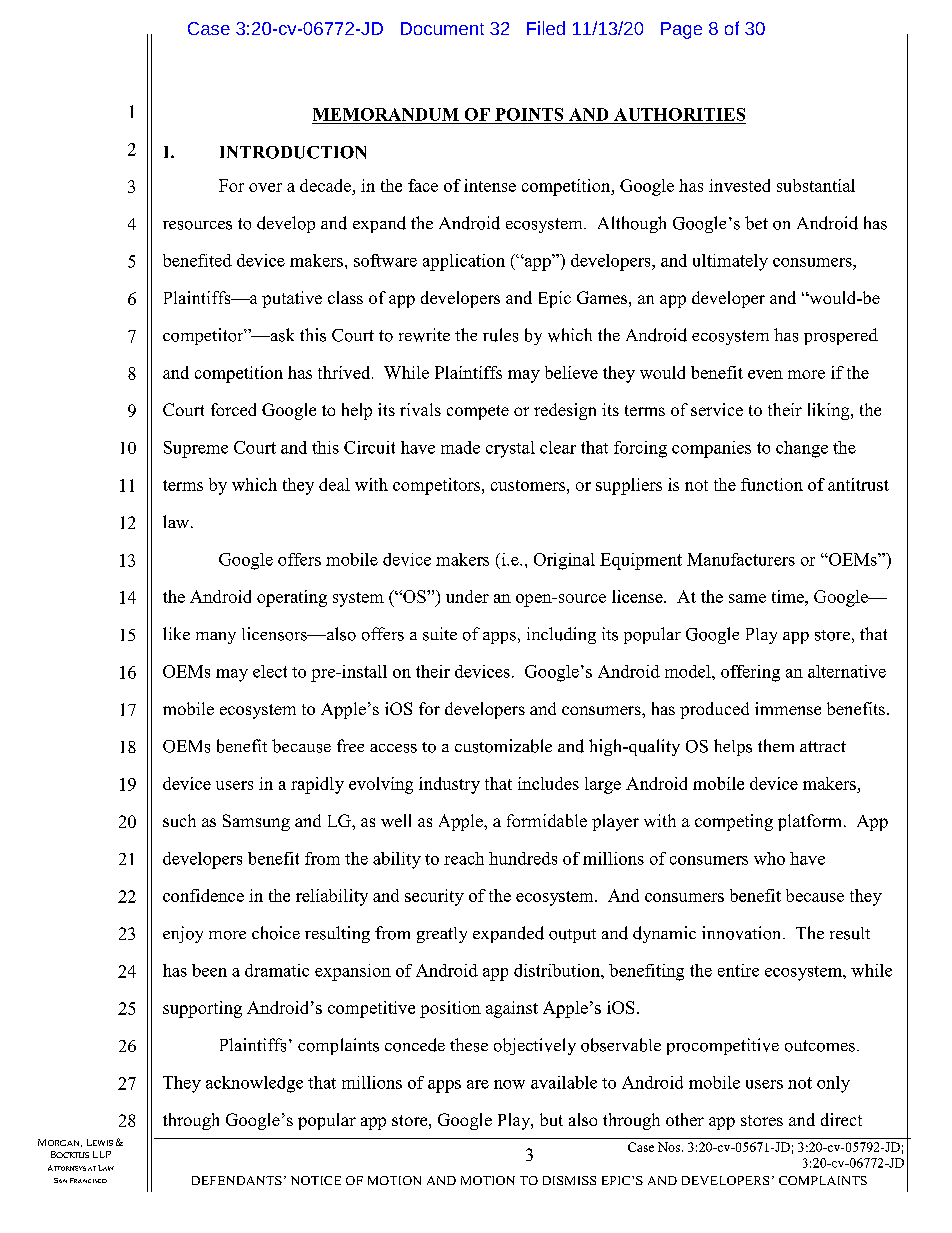 Image resolution: width=952 pixels, height=1233 pixels. Describe the element at coordinates (681, 30) in the screenshot. I see `Page` at that location.
